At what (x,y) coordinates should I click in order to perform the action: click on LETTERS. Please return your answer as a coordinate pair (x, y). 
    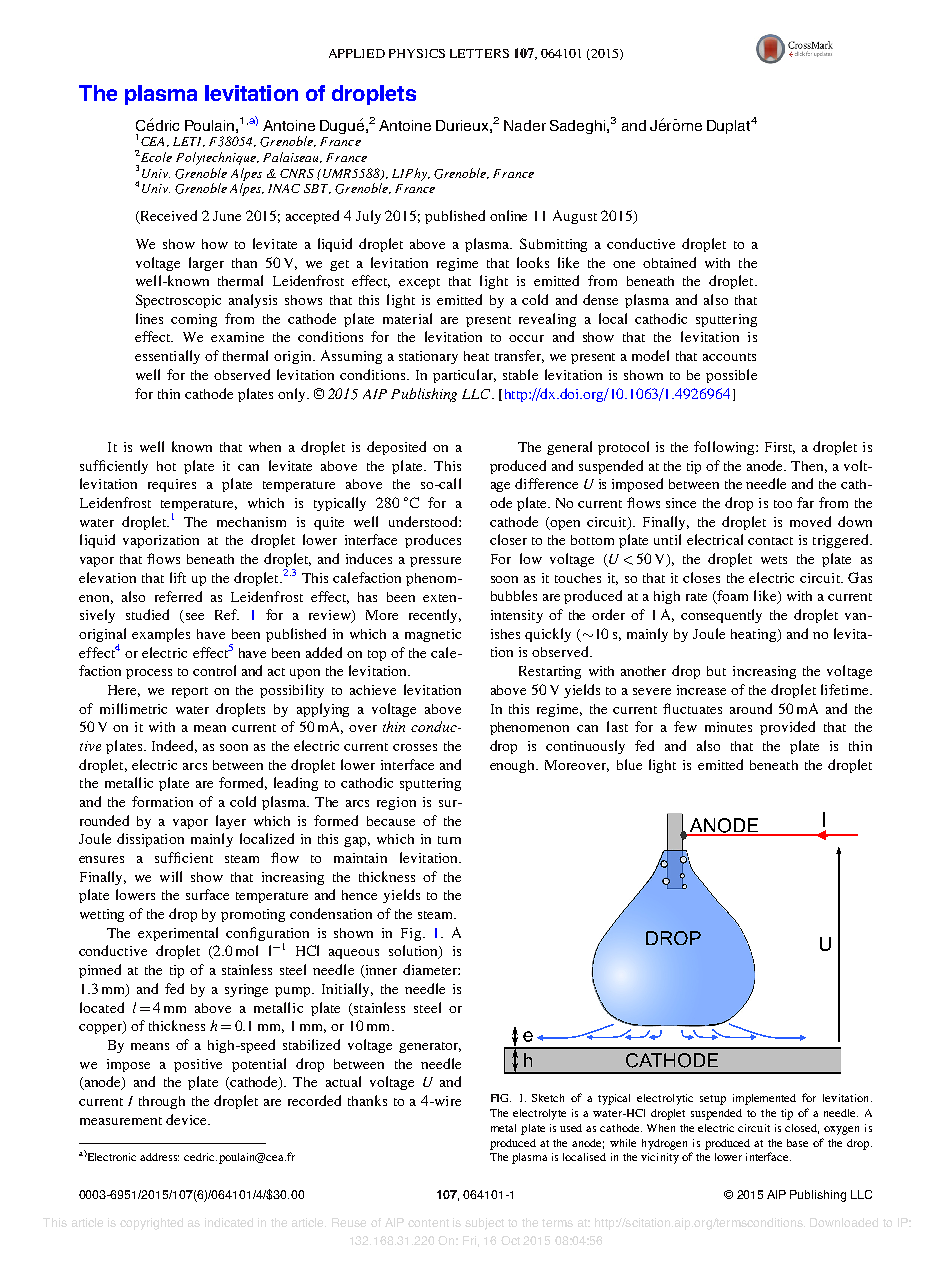
    Looking at the image, I should click on (479, 53).
